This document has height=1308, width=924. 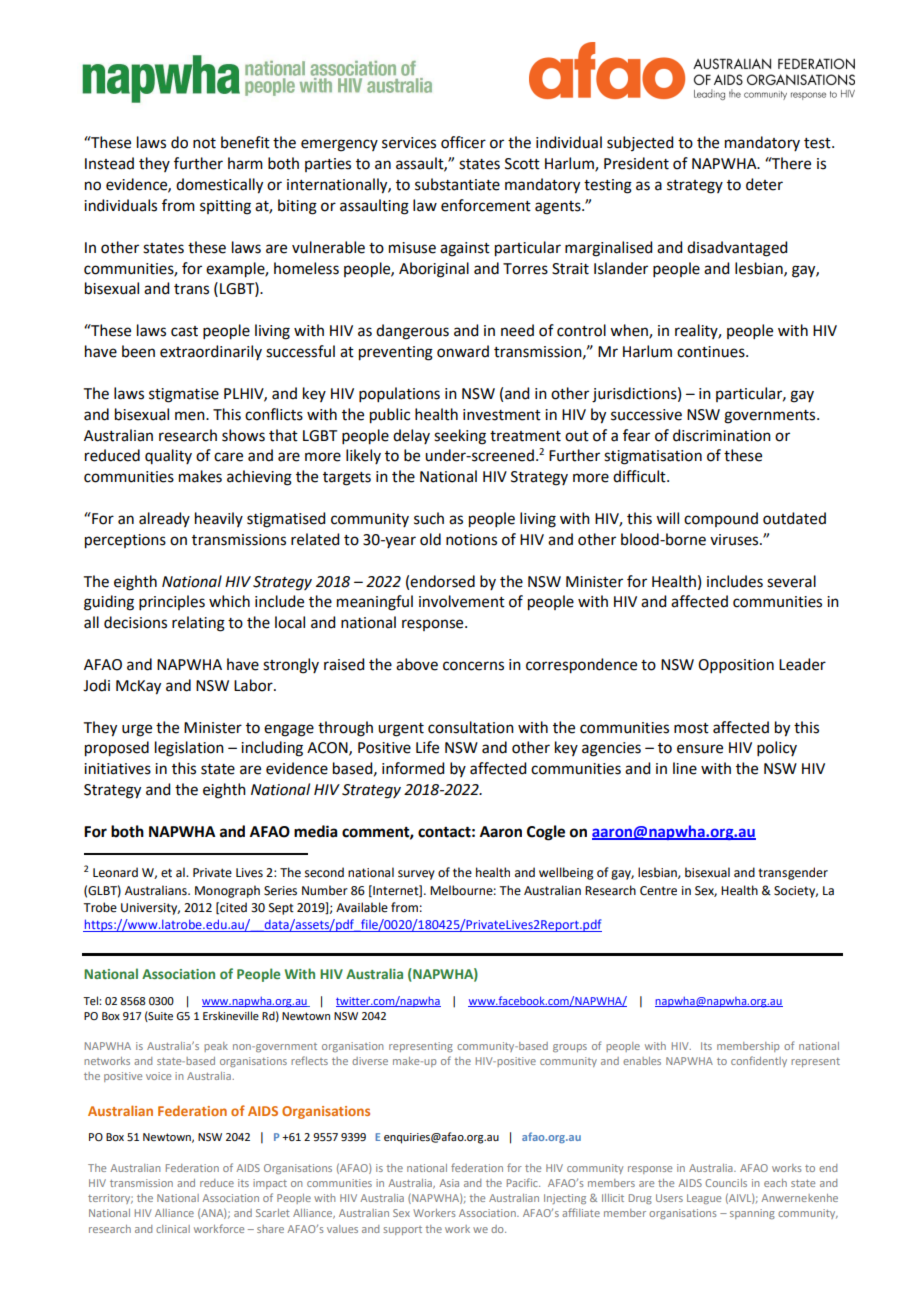 I want to click on Labor, so click(x=254, y=685).
